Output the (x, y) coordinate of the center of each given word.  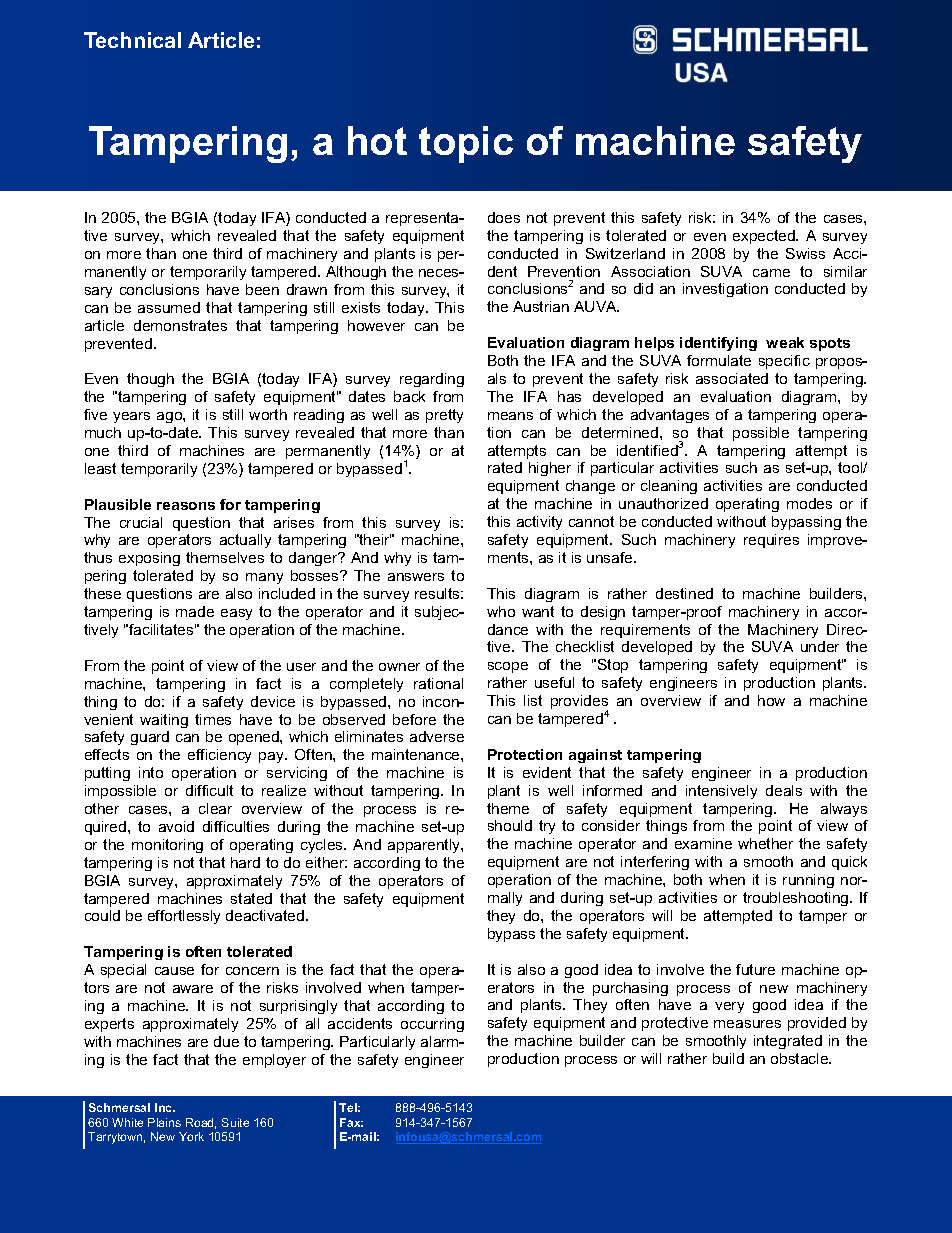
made (195, 611)
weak (785, 342)
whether (765, 843)
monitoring (167, 846)
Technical (132, 40)
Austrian (541, 306)
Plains (164, 1122)
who (501, 611)
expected (765, 237)
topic (466, 144)
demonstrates (180, 325)
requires (771, 541)
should (510, 825)
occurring (432, 1025)
